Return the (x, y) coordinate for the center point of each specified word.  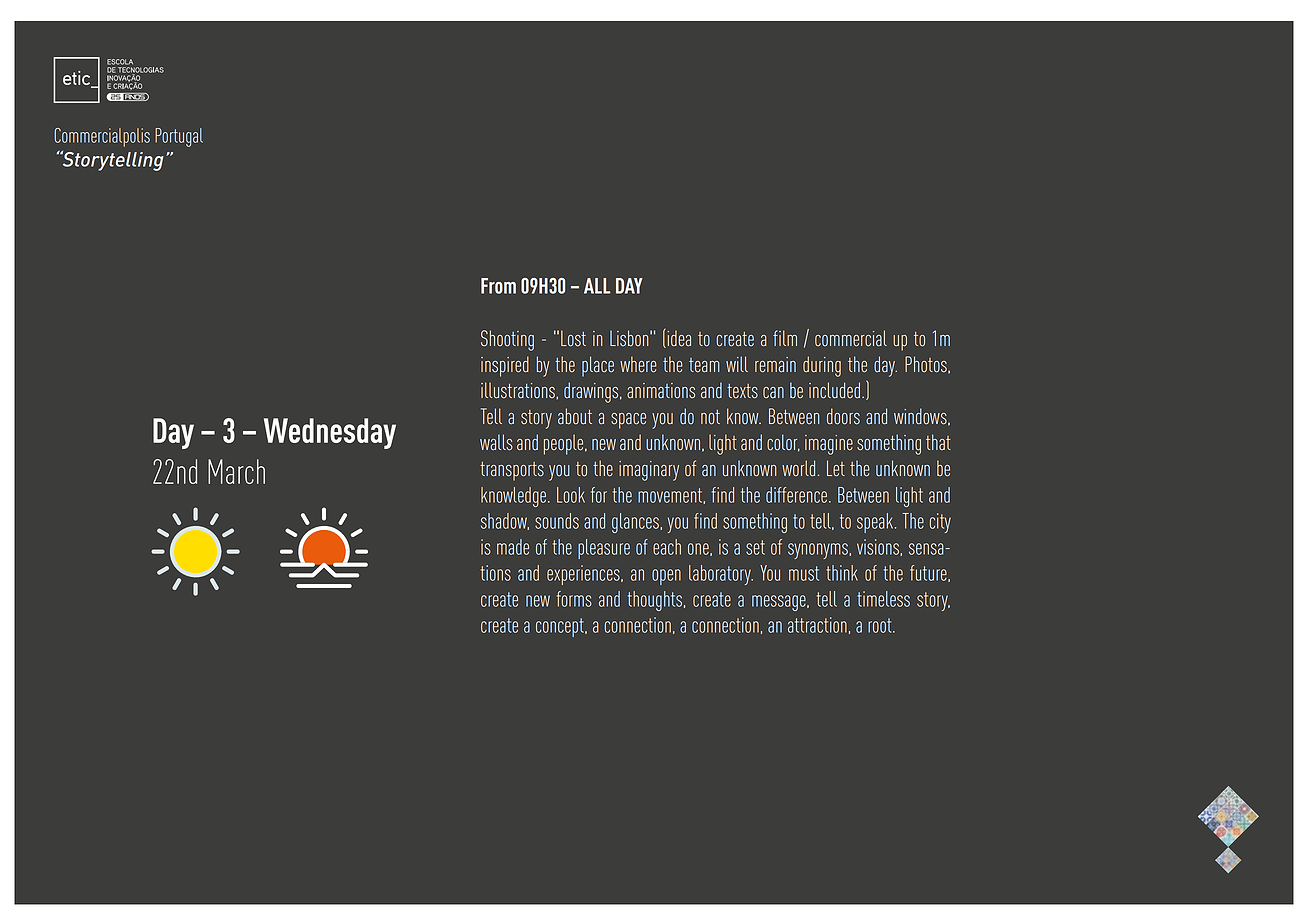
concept (561, 627)
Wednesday (330, 433)
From (498, 286)
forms (574, 599)
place (598, 366)
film (785, 338)
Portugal (179, 137)
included (834, 390)
